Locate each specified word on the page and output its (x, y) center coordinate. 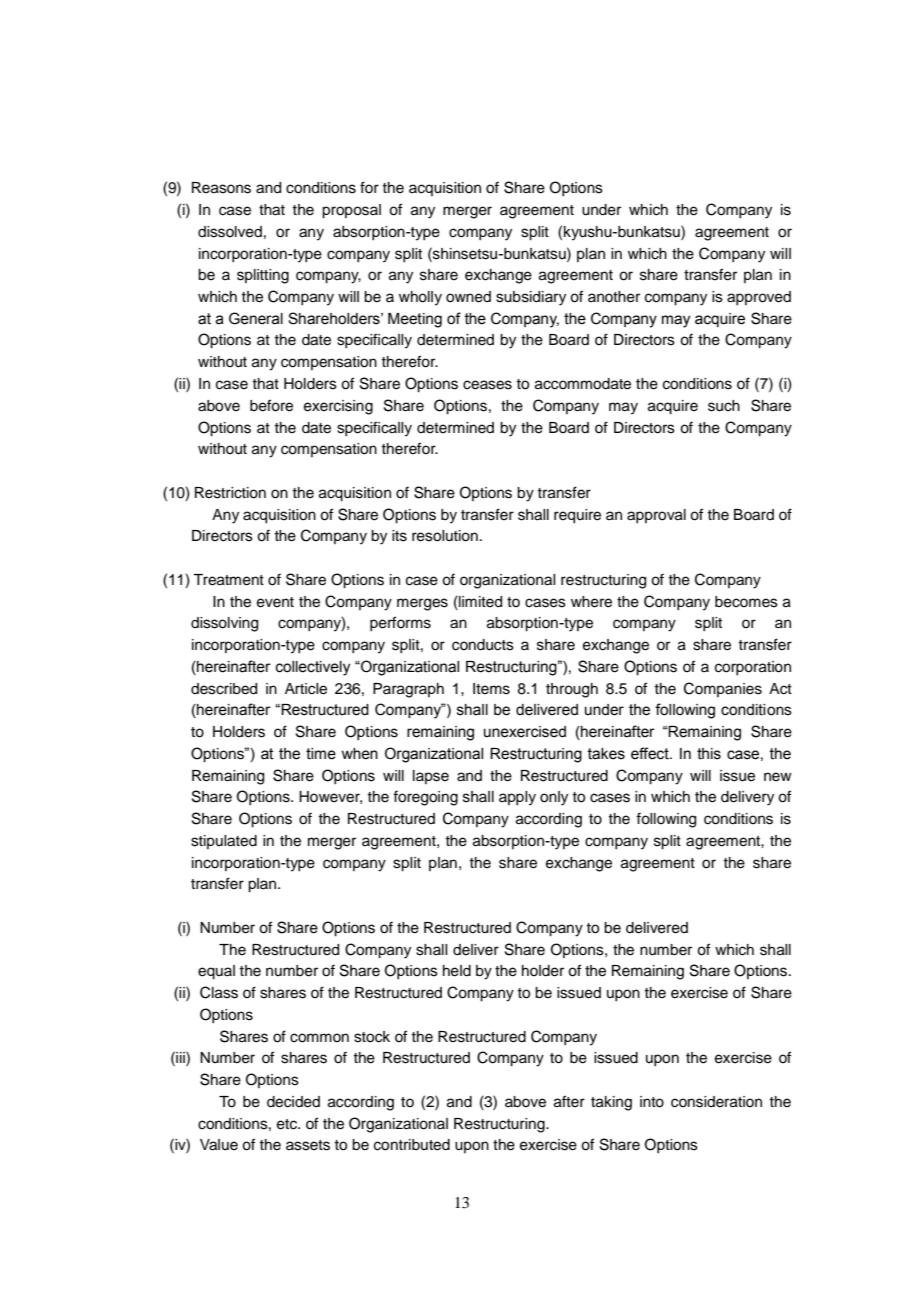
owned (468, 297)
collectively (313, 668)
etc (288, 1124)
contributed (412, 1145)
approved (759, 298)
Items (491, 689)
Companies (723, 689)
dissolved (230, 232)
